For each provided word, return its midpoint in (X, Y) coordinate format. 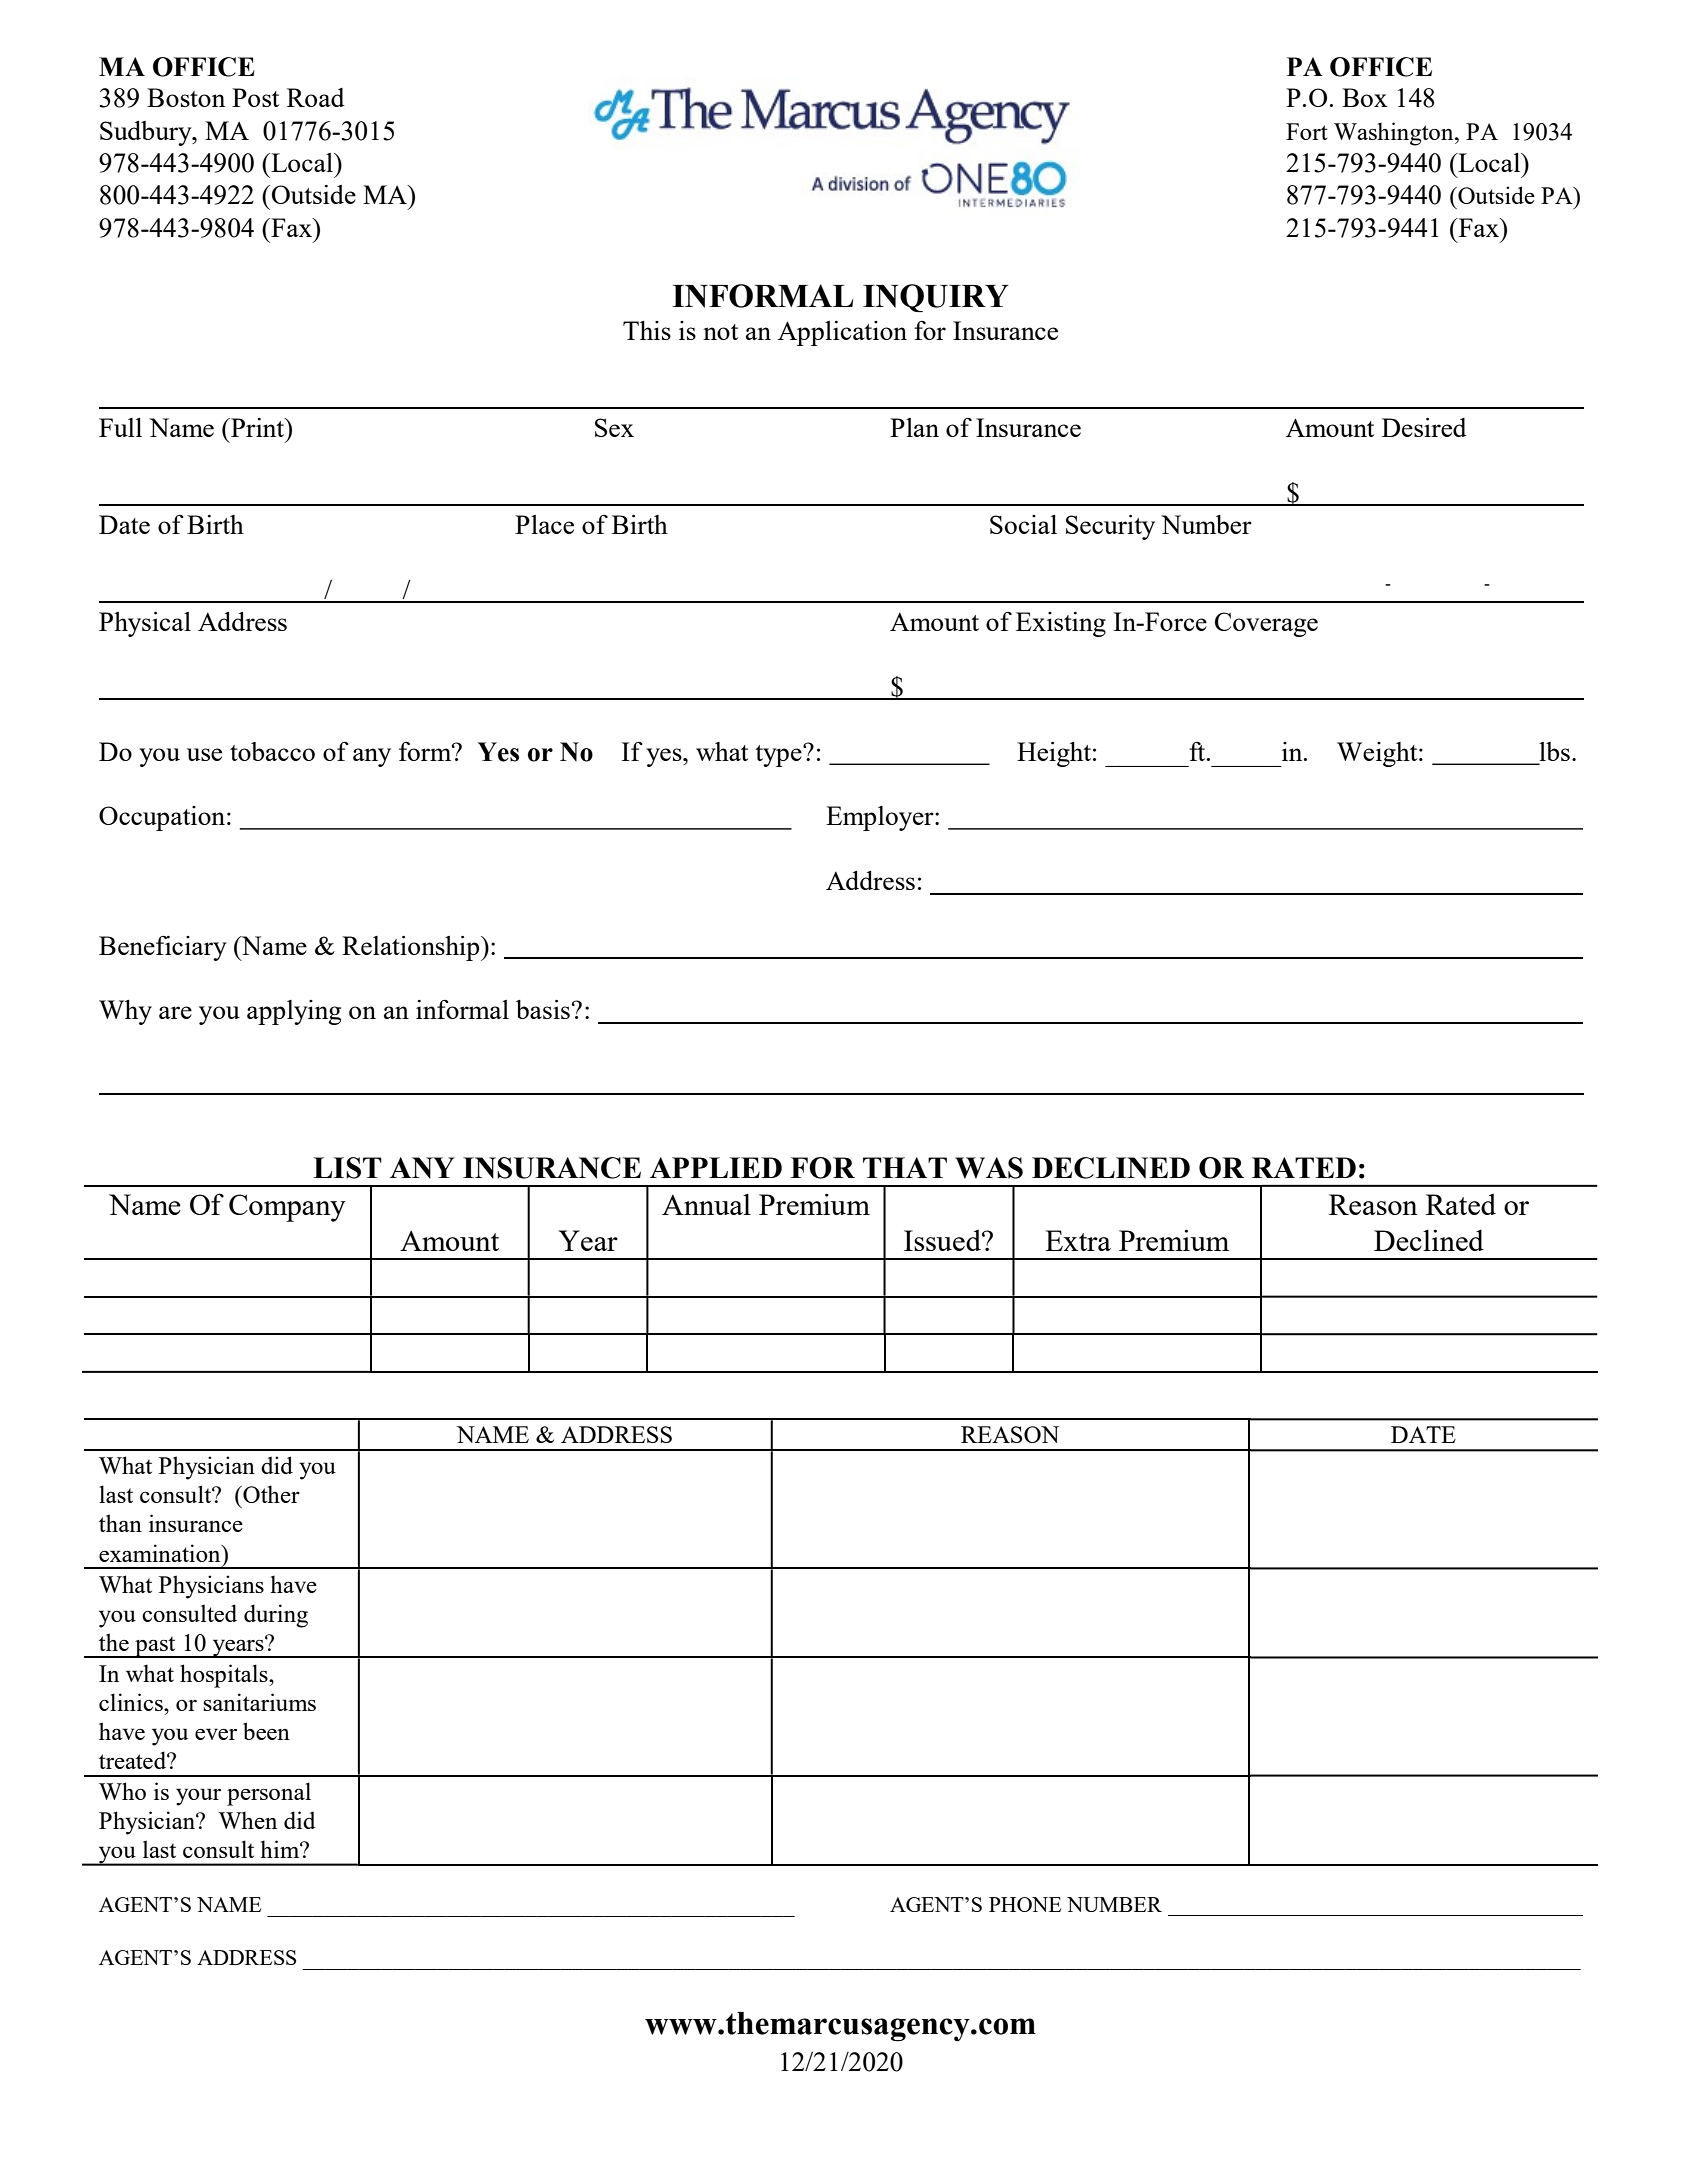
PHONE (1025, 1904)
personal (269, 1794)
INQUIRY (936, 298)
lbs (1554, 751)
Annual (706, 1204)
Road (316, 97)
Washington (1395, 134)
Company (287, 1208)
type (779, 756)
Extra (1078, 1240)
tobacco (272, 751)
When (247, 1820)
